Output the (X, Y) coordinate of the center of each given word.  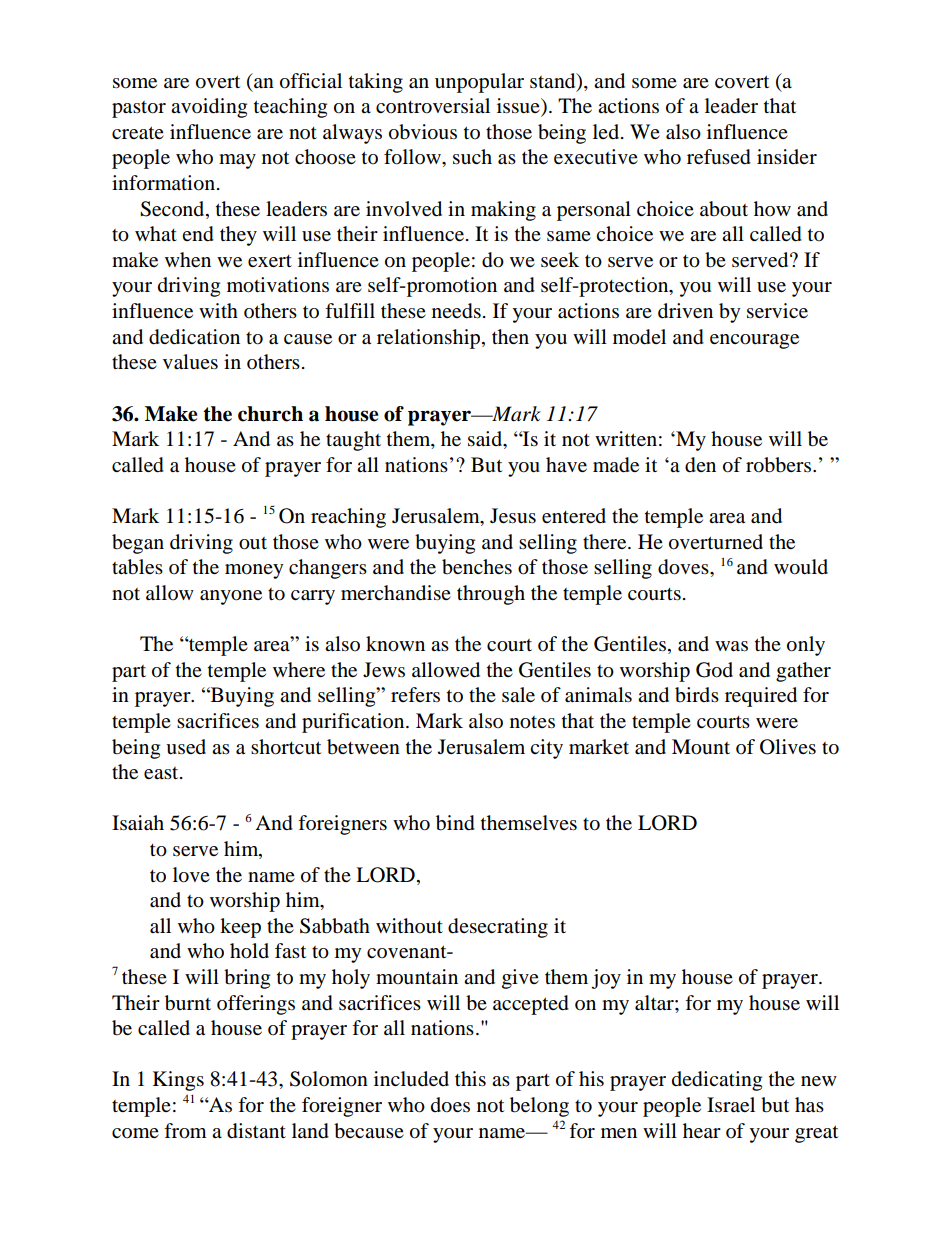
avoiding (209, 108)
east (162, 773)
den (700, 465)
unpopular (479, 83)
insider (787, 157)
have (566, 465)
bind (455, 823)
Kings (178, 1081)
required (761, 697)
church (270, 414)
